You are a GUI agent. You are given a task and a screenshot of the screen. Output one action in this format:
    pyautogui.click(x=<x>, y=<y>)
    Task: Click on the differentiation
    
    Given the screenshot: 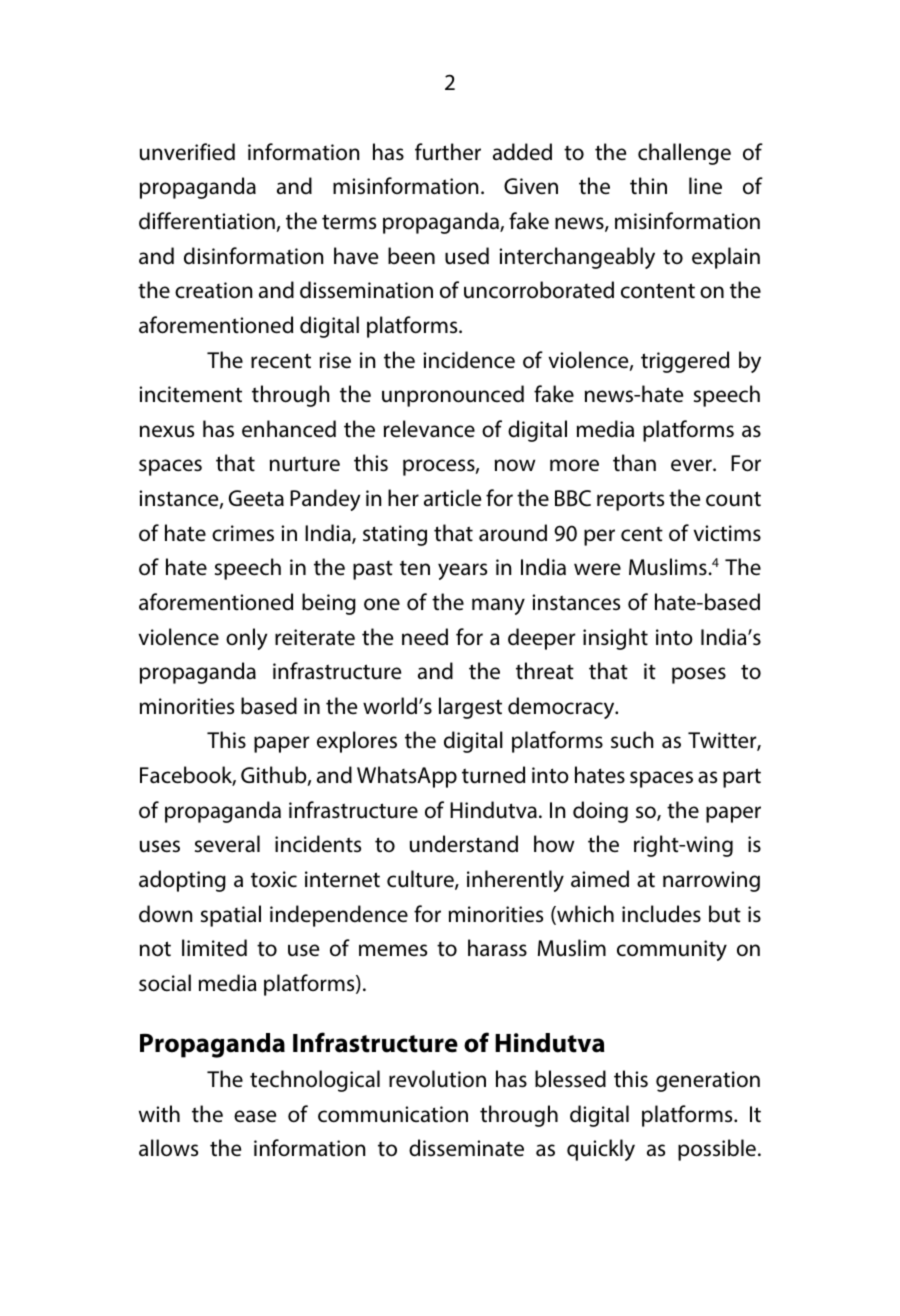 What is the action you would take?
    pyautogui.click(x=208, y=222)
